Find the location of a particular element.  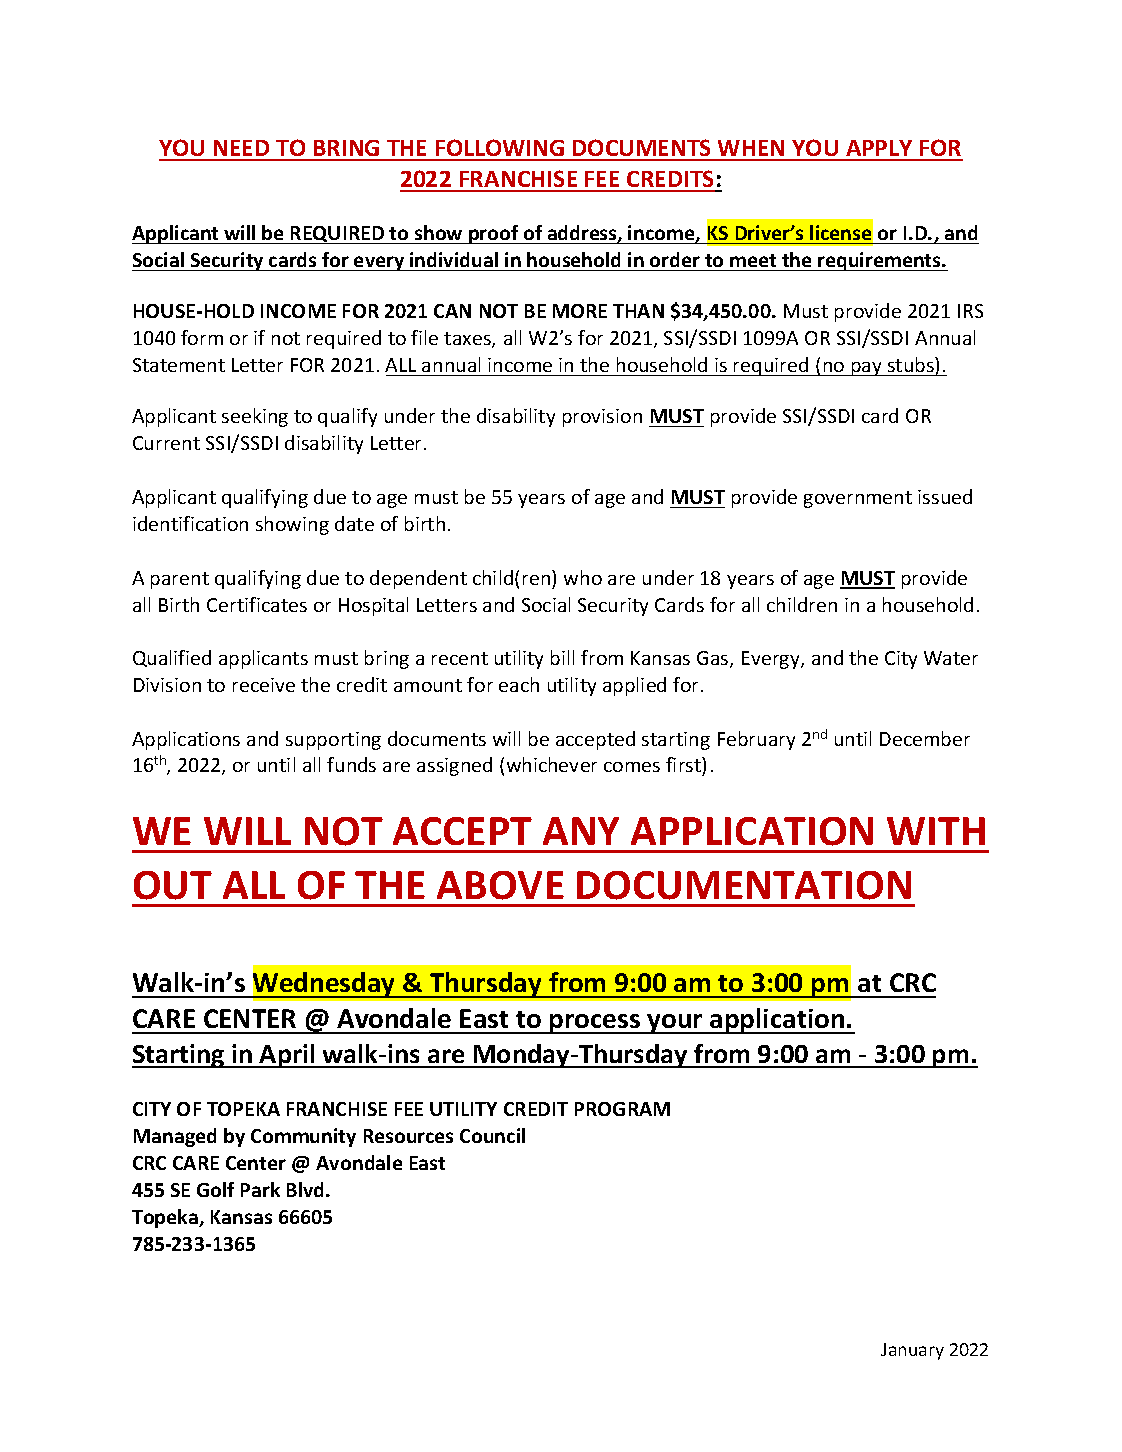

Park is located at coordinates (260, 1189).
